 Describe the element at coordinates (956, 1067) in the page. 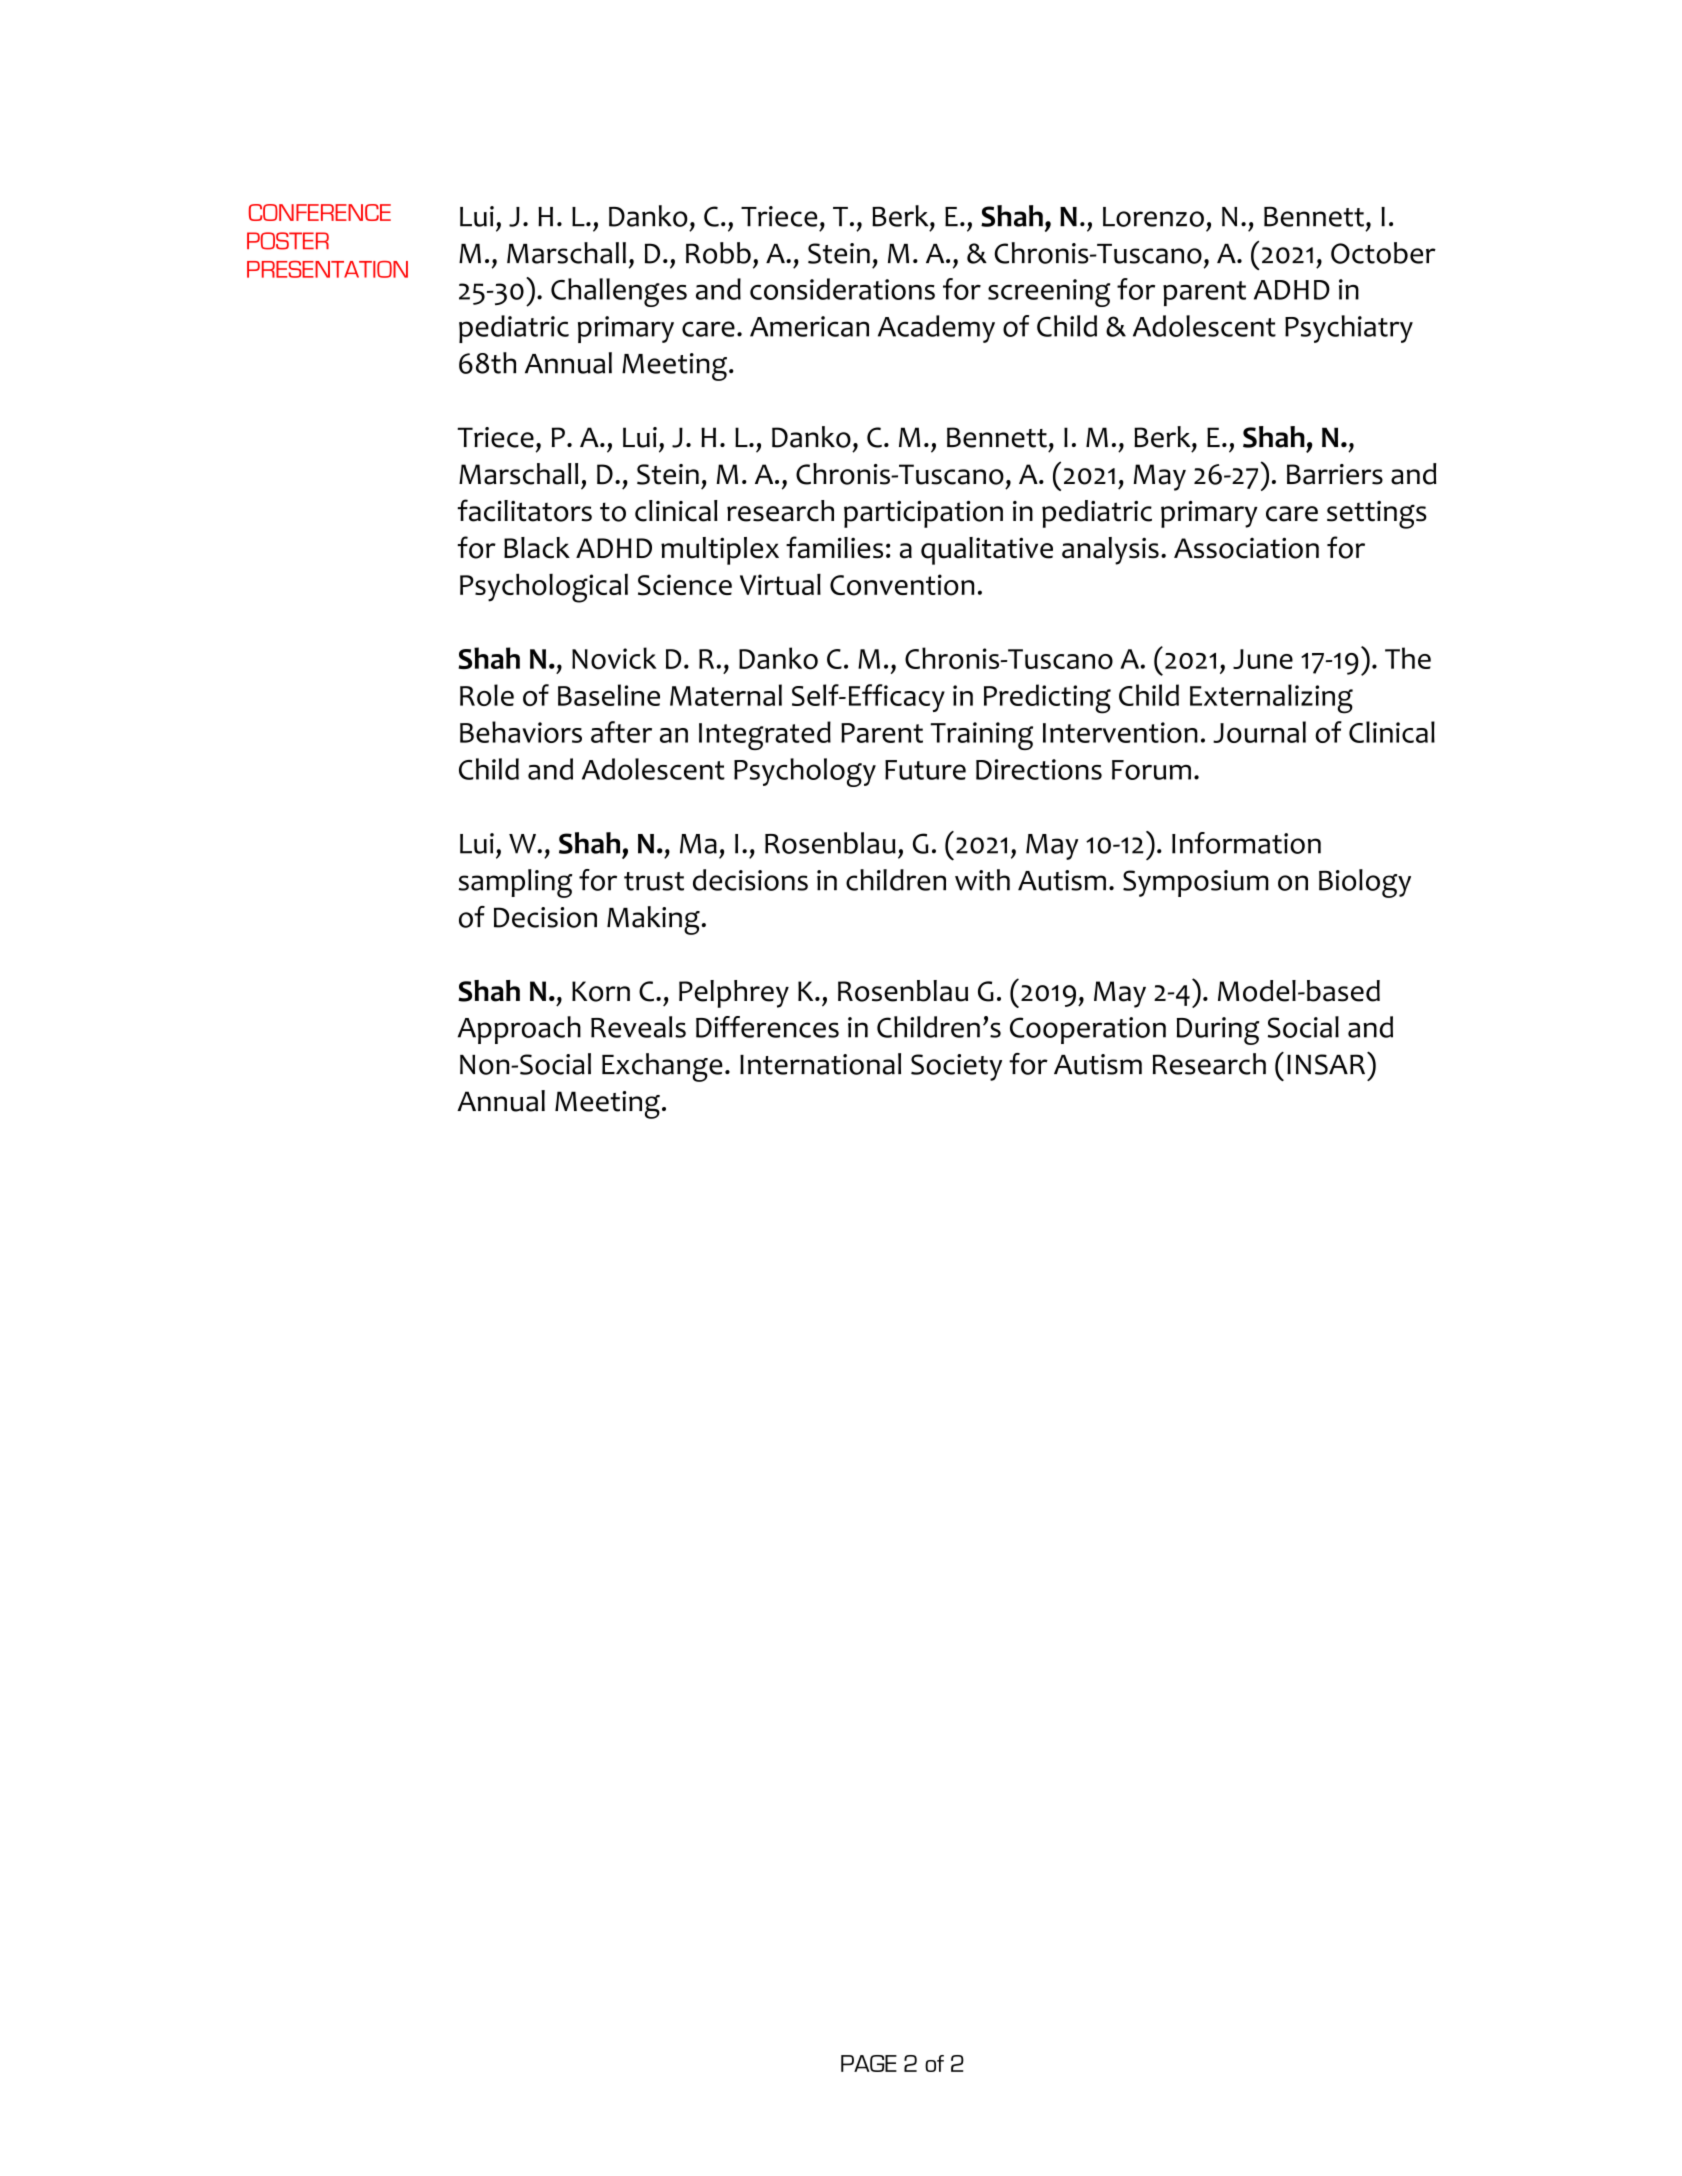

I see `Society` at that location.
